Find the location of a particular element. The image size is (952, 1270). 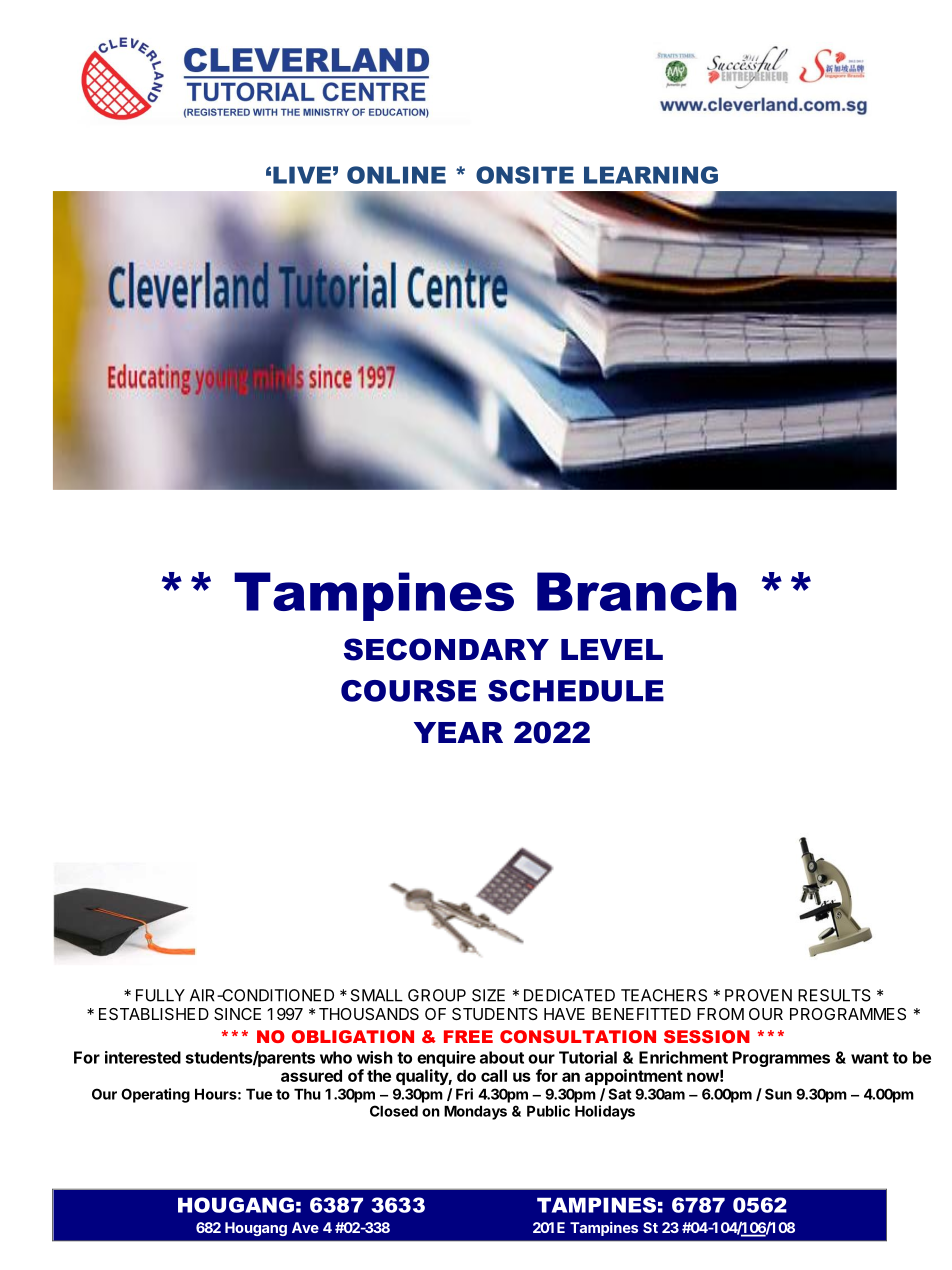

Tue is located at coordinates (259, 1094).
